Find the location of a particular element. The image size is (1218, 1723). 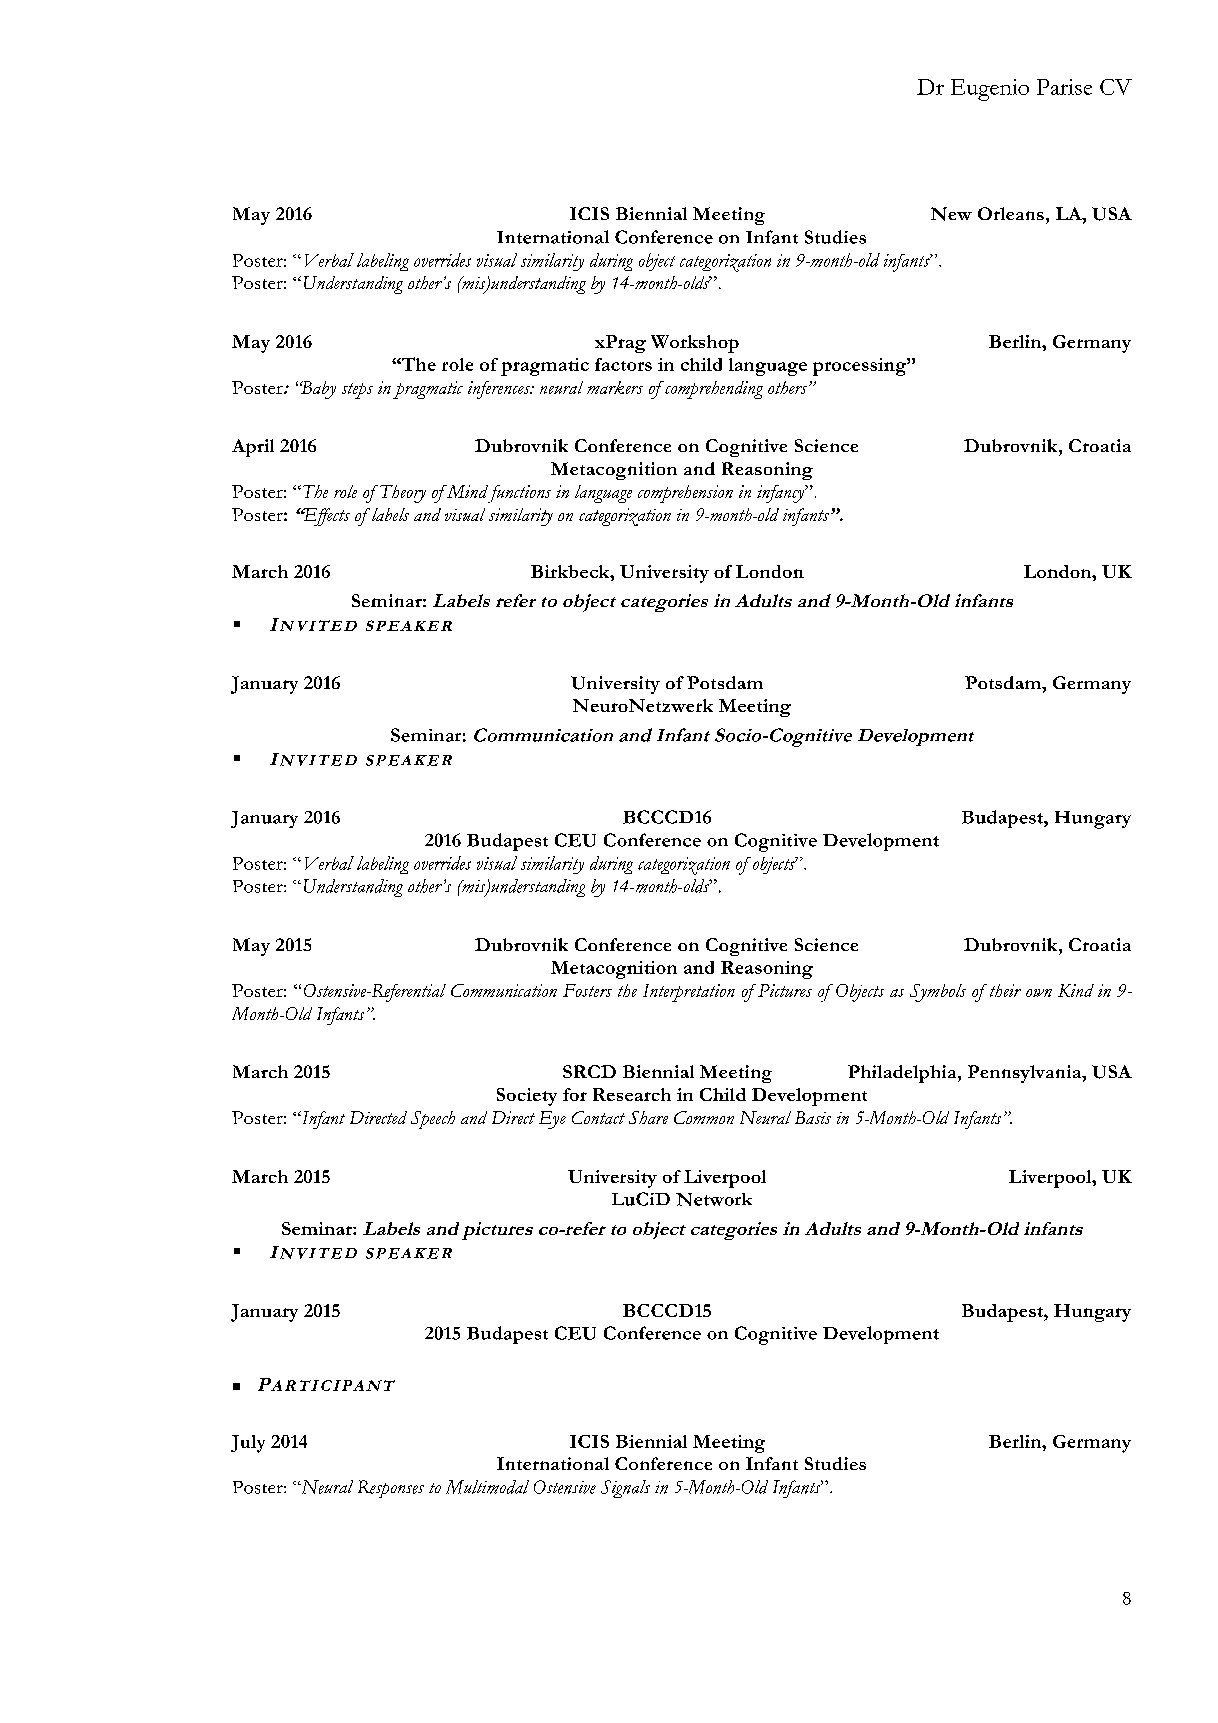

Interpretation is located at coordinates (689, 993).
